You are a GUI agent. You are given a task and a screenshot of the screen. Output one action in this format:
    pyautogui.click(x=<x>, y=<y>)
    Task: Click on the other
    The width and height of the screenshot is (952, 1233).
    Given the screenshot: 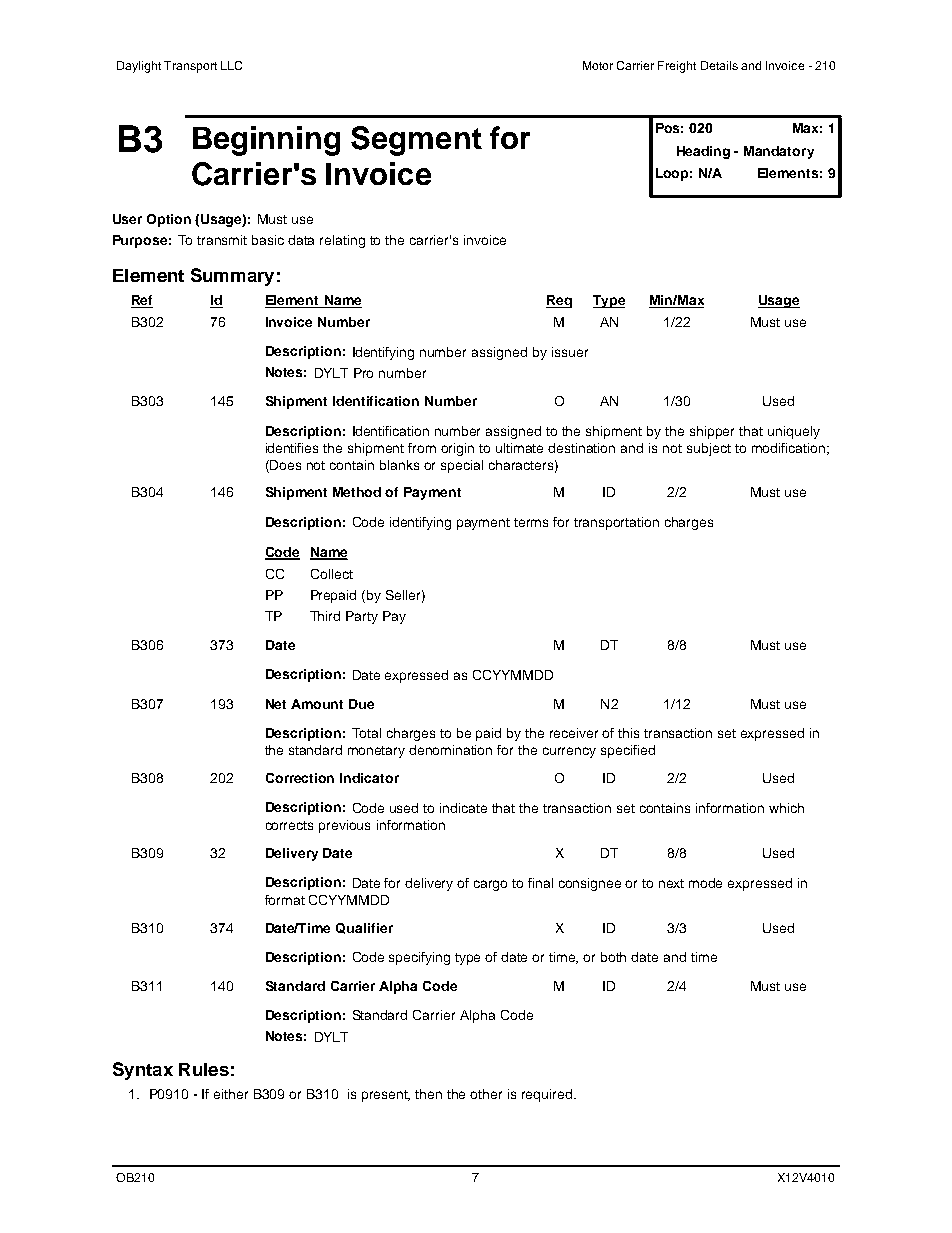 What is the action you would take?
    pyautogui.click(x=486, y=1094)
